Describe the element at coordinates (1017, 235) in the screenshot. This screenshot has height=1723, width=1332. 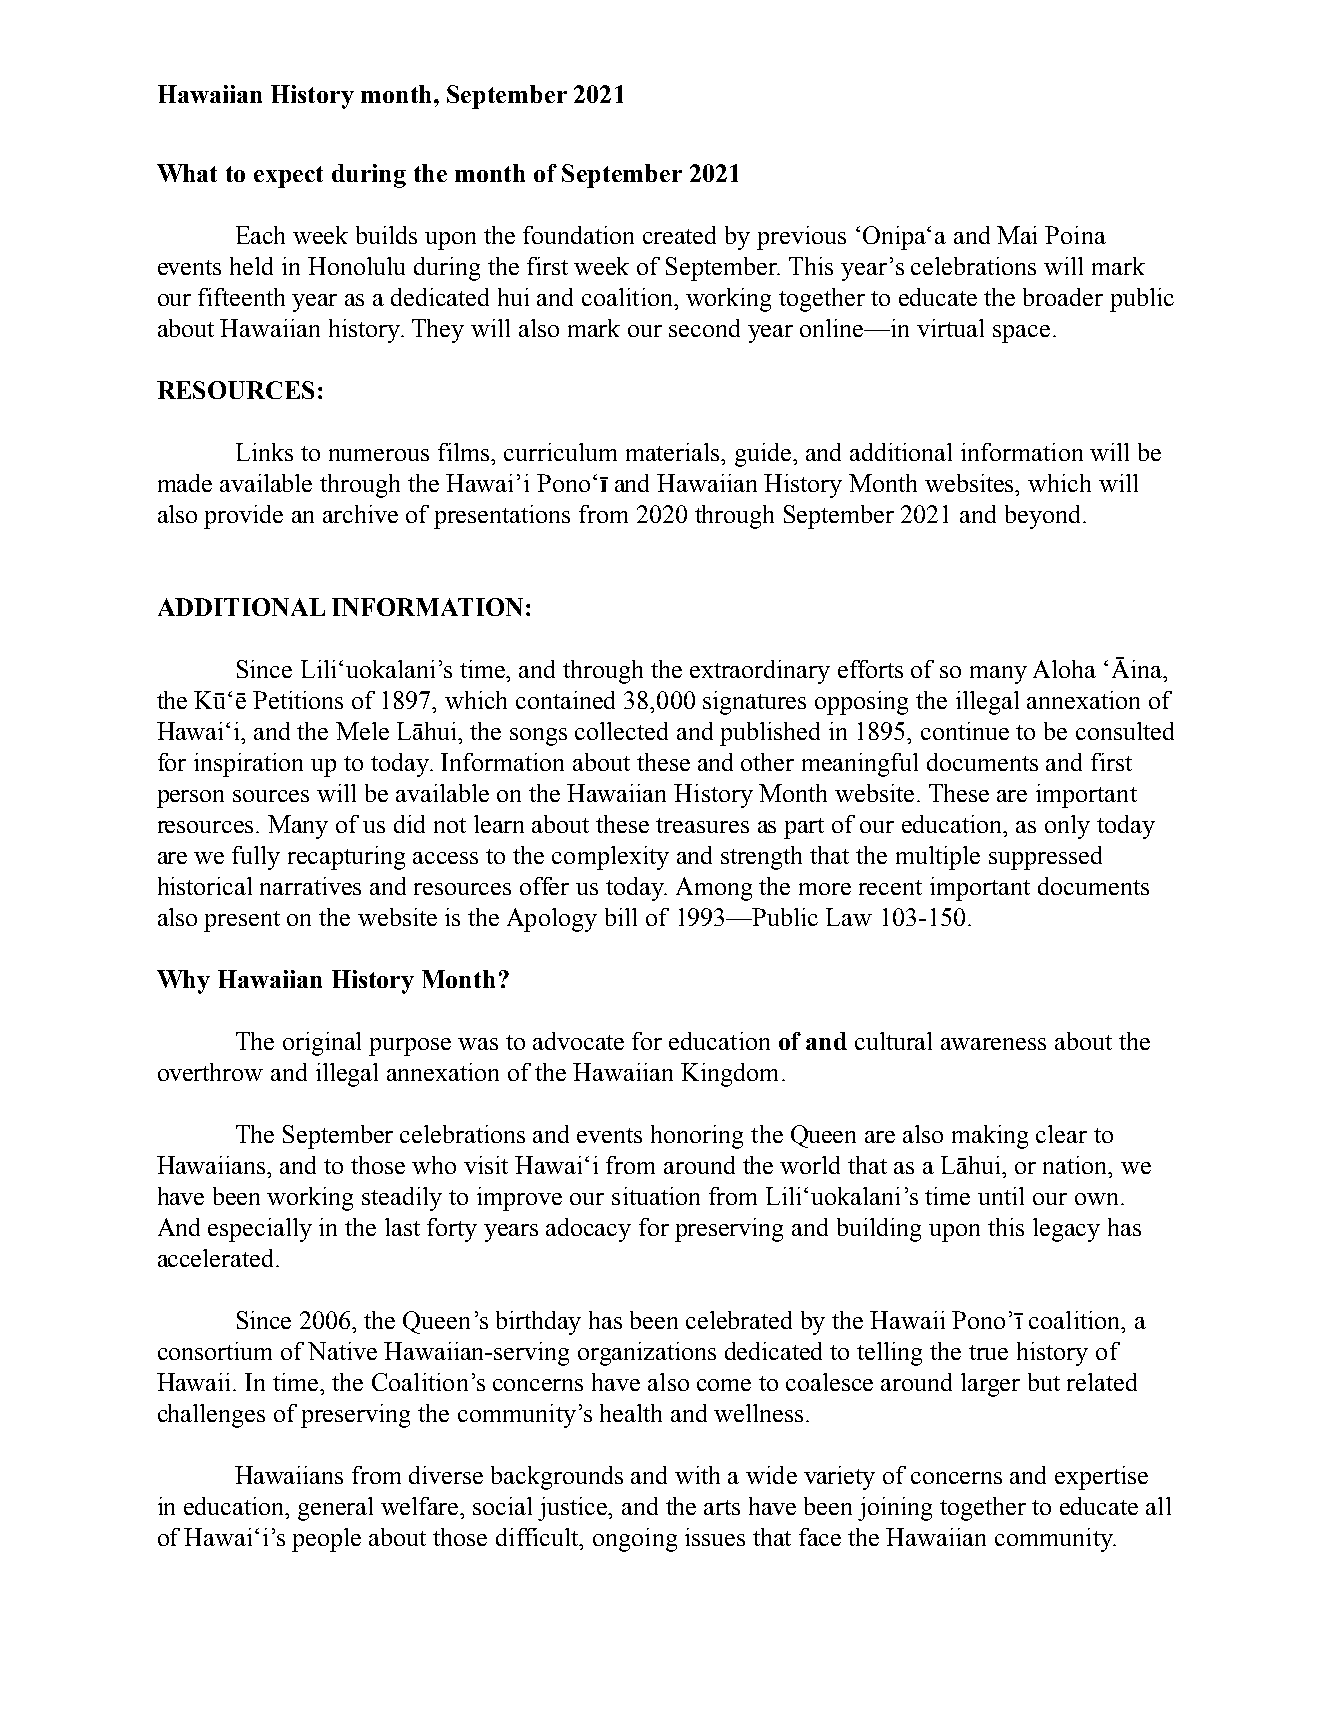
I see `Mai` at that location.
